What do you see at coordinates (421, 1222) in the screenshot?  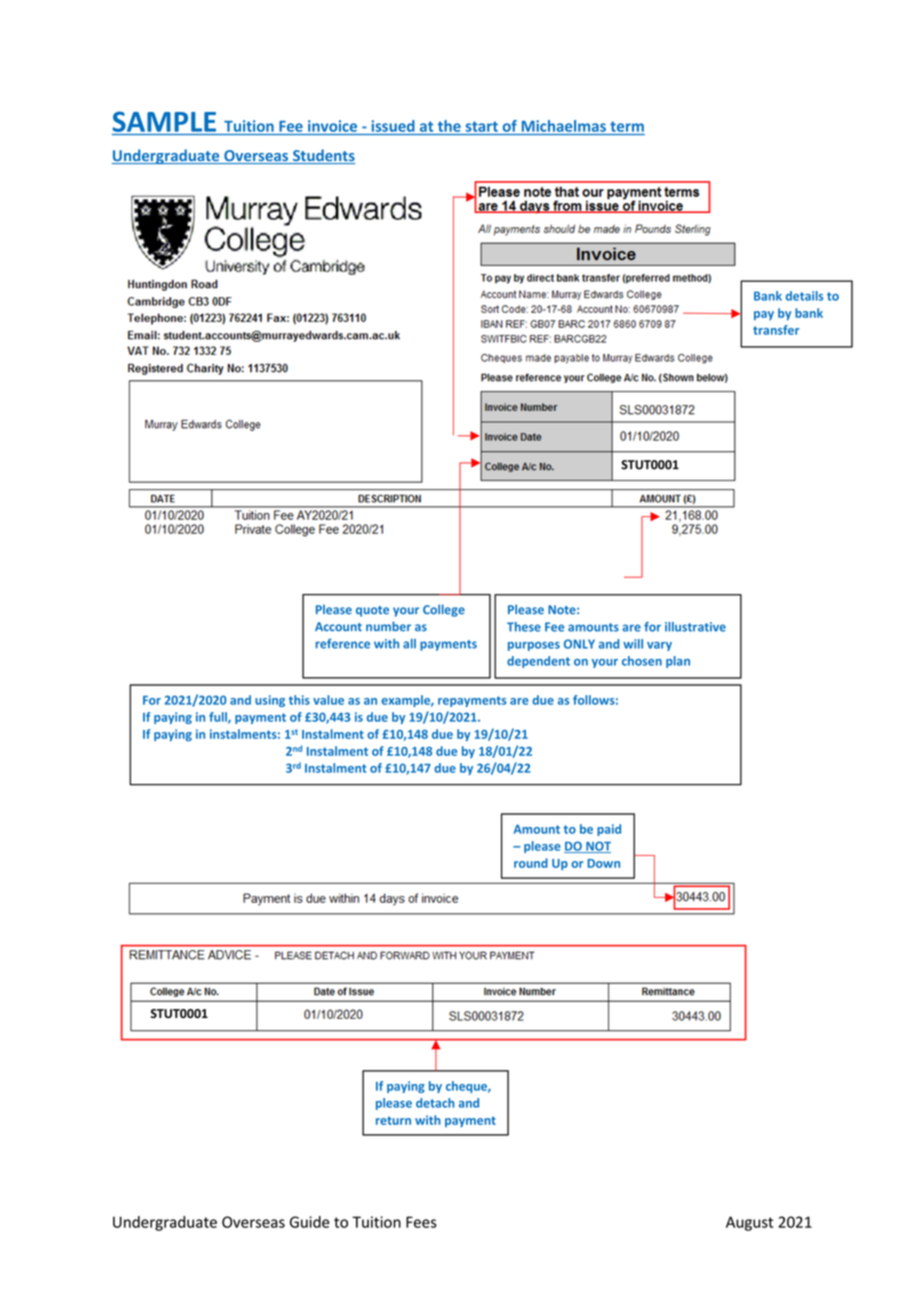 I see `Fees` at bounding box center [421, 1222].
